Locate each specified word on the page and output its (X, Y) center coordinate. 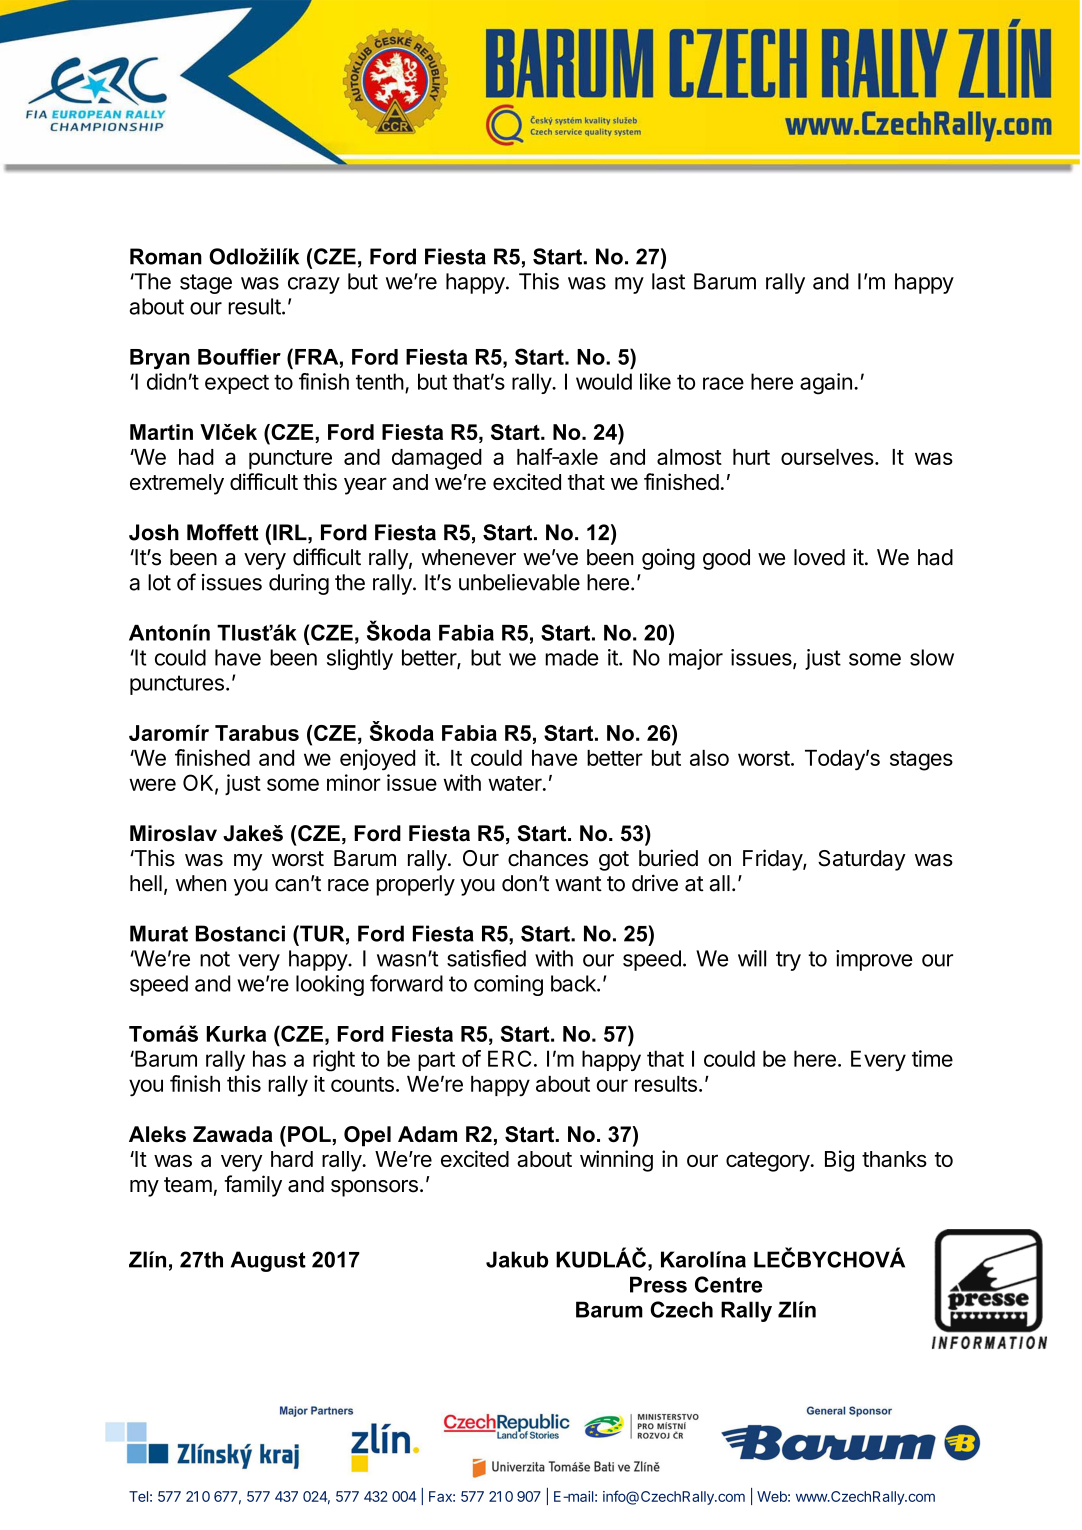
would (604, 381)
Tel (138, 1496)
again (826, 384)
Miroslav (173, 833)
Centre (728, 1284)
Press (658, 1284)
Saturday (862, 860)
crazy (314, 285)
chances (548, 858)
